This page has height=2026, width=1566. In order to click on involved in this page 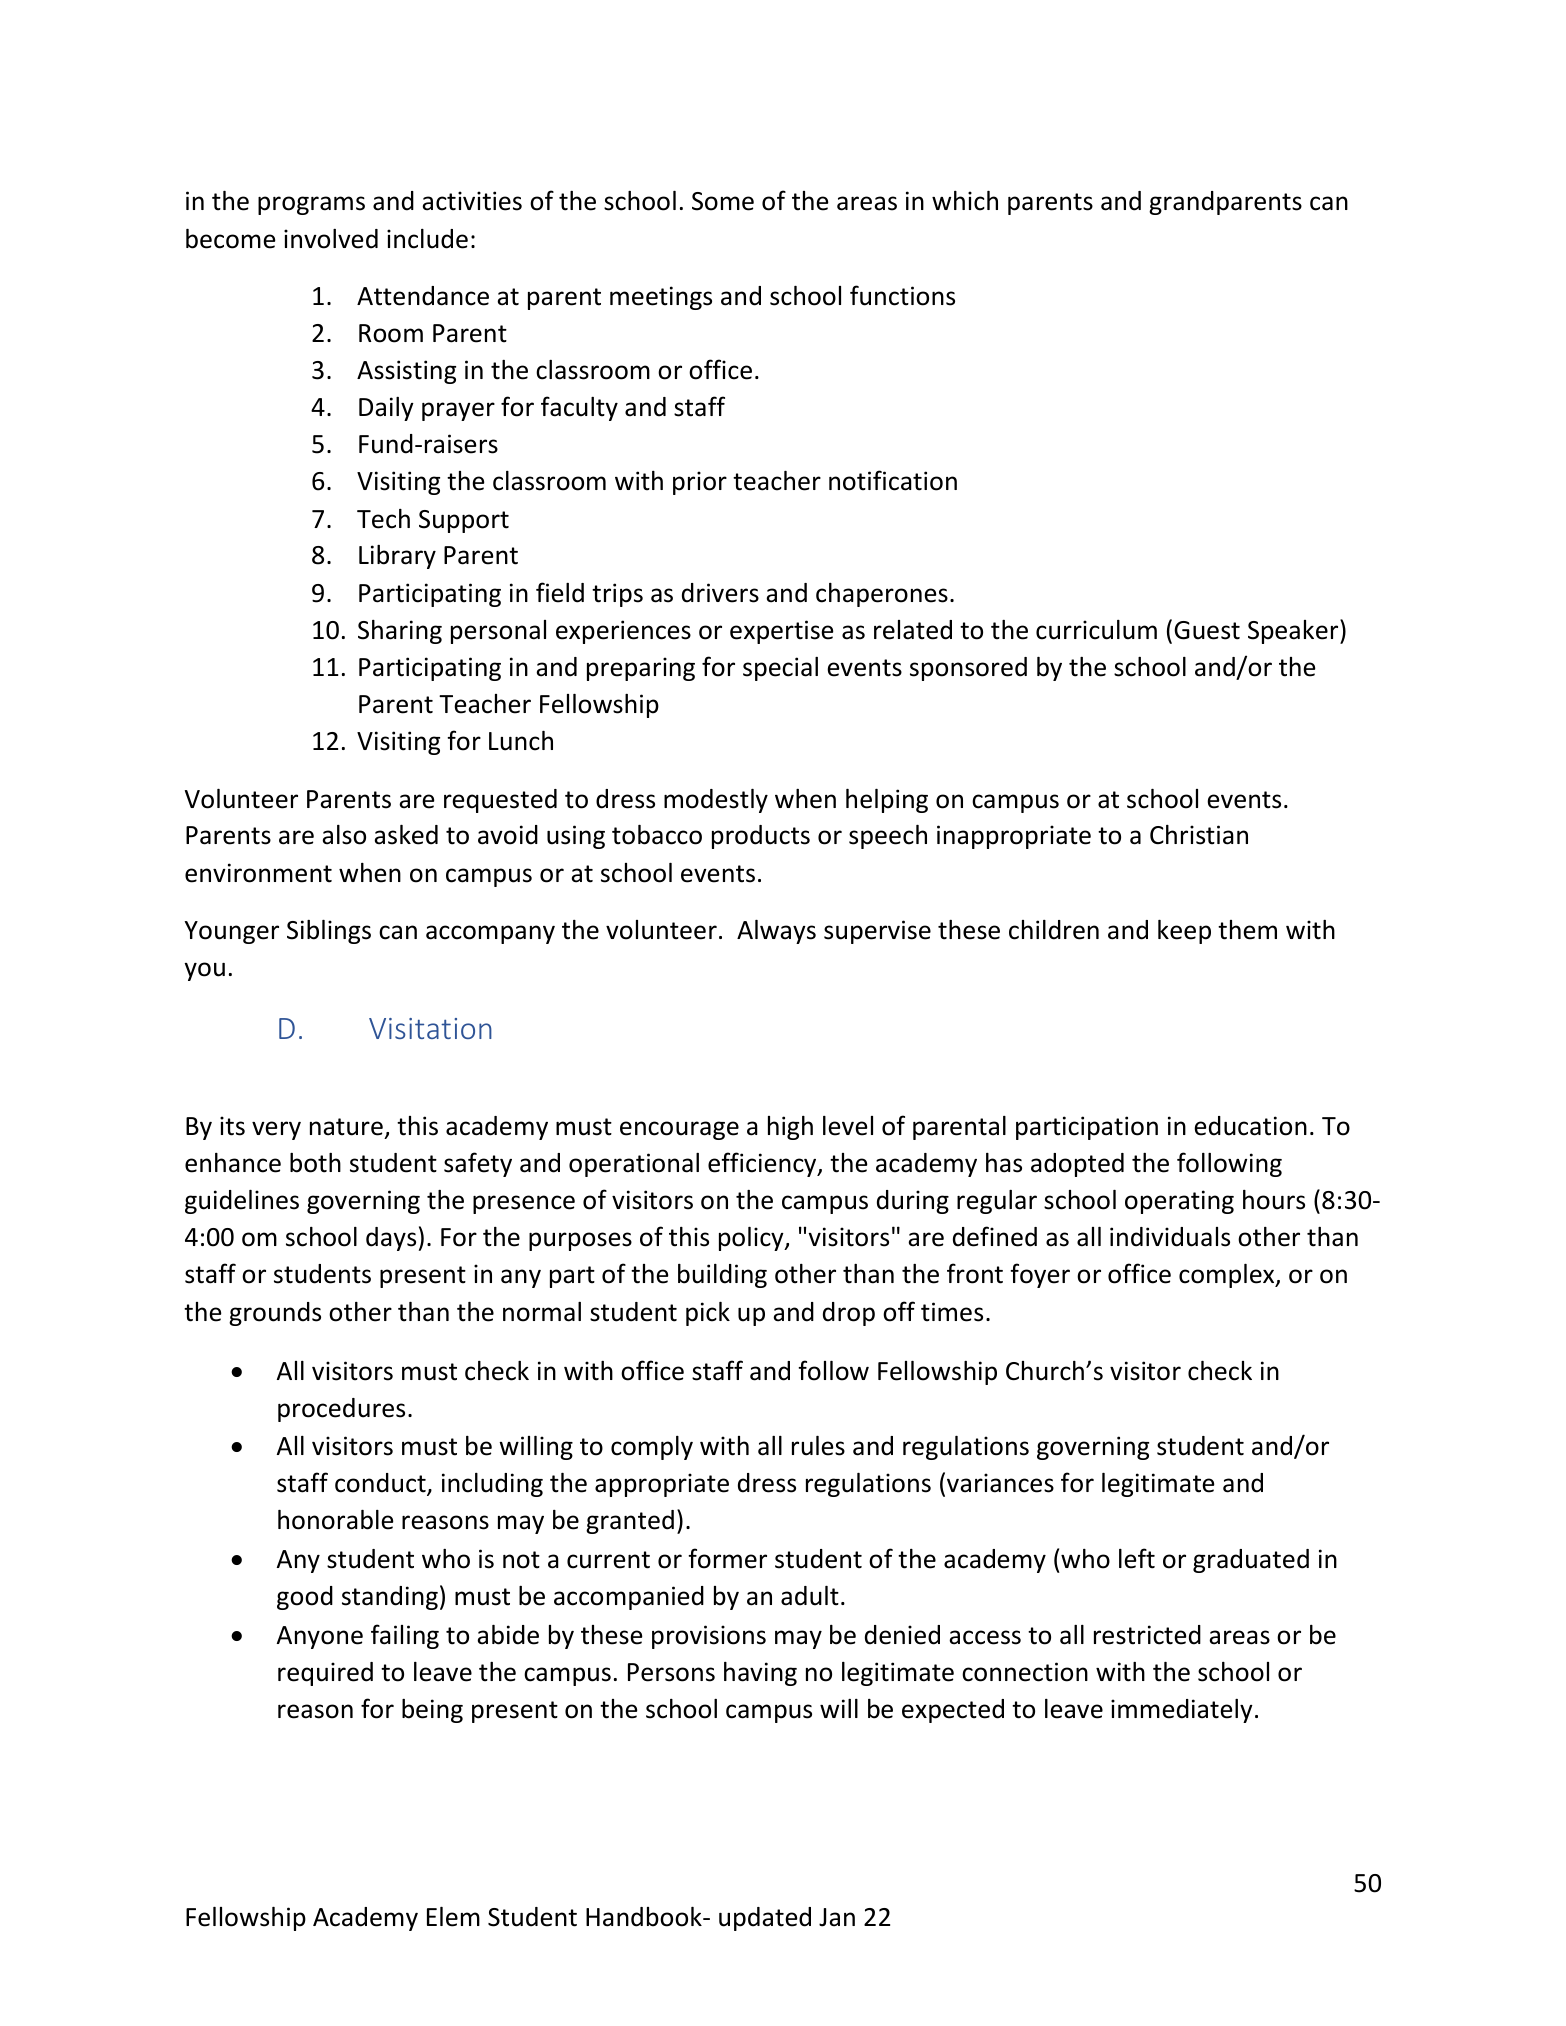, I will do `click(331, 239)`.
